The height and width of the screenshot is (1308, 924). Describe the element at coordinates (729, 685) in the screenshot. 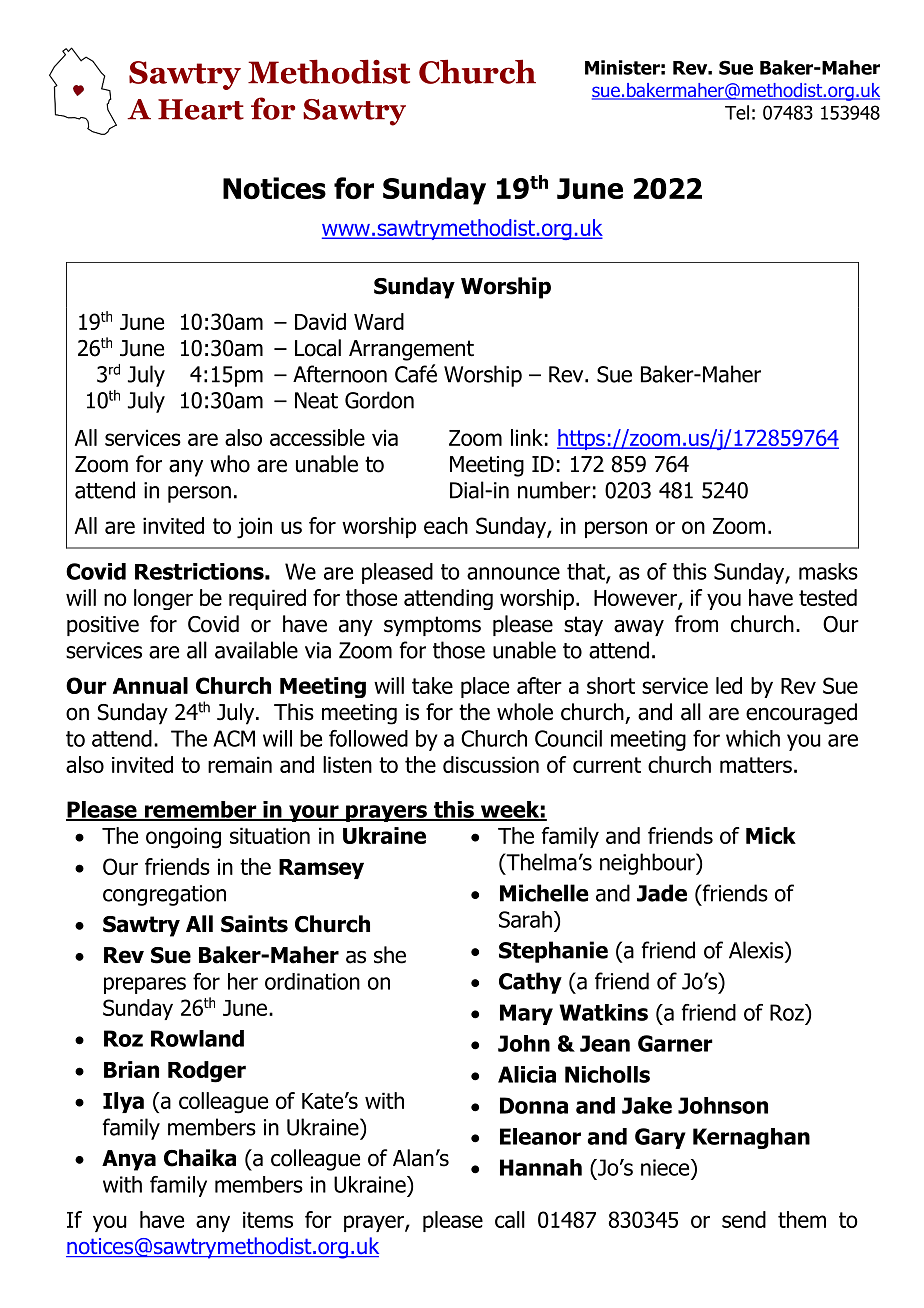

I see `led` at that location.
